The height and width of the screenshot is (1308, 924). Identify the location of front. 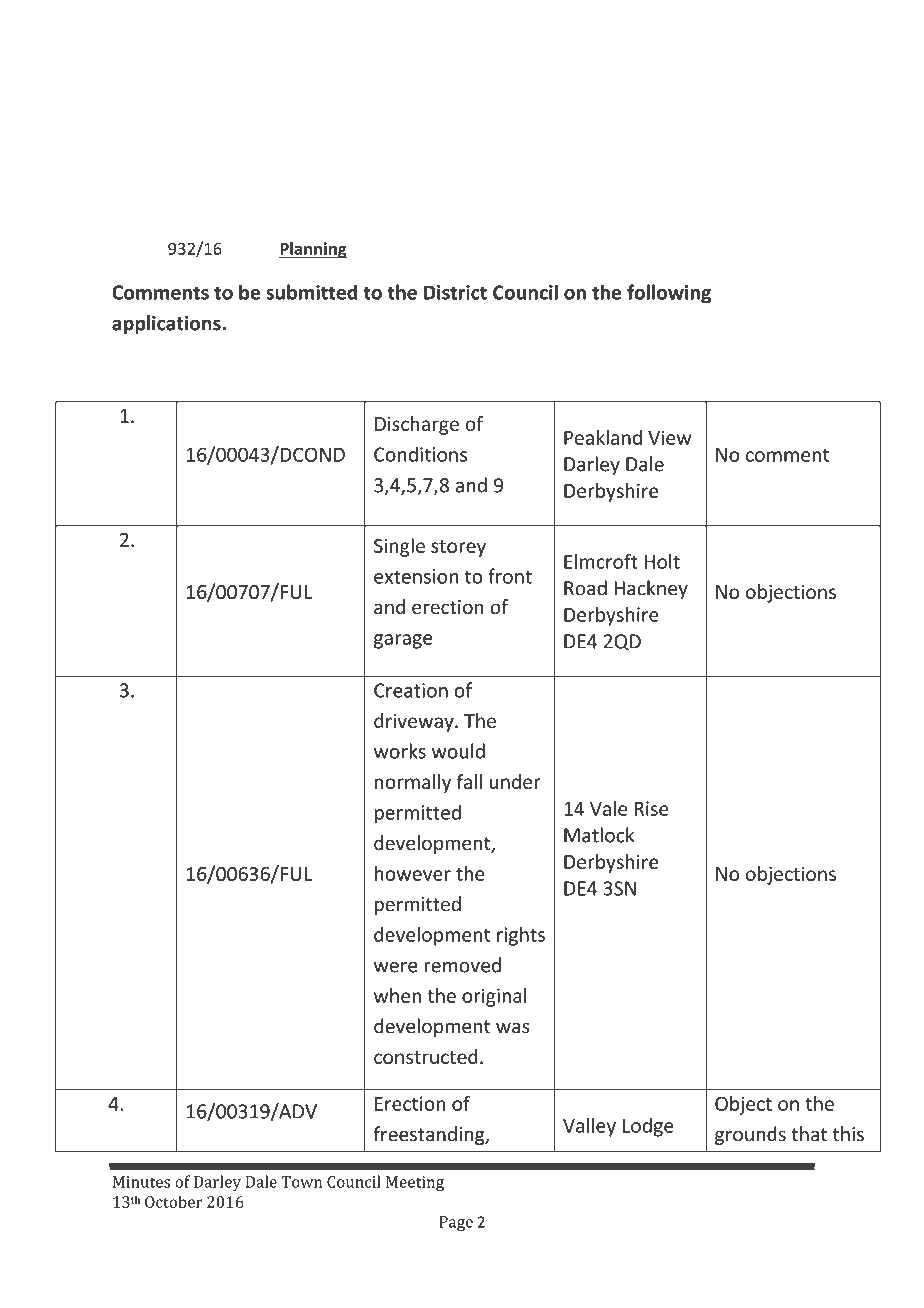
(510, 576).
